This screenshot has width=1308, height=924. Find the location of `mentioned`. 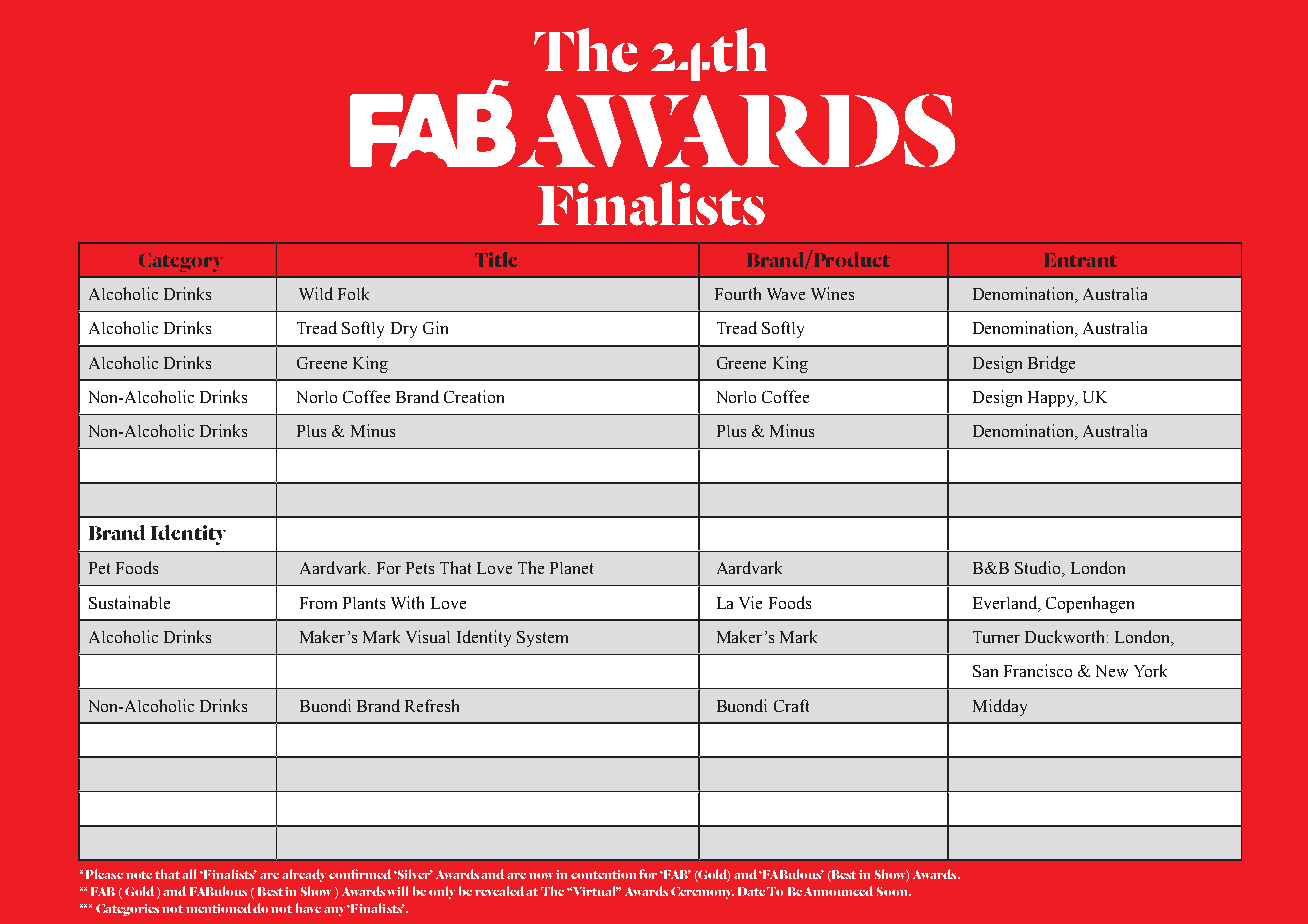

mentioned is located at coordinates (218, 908).
